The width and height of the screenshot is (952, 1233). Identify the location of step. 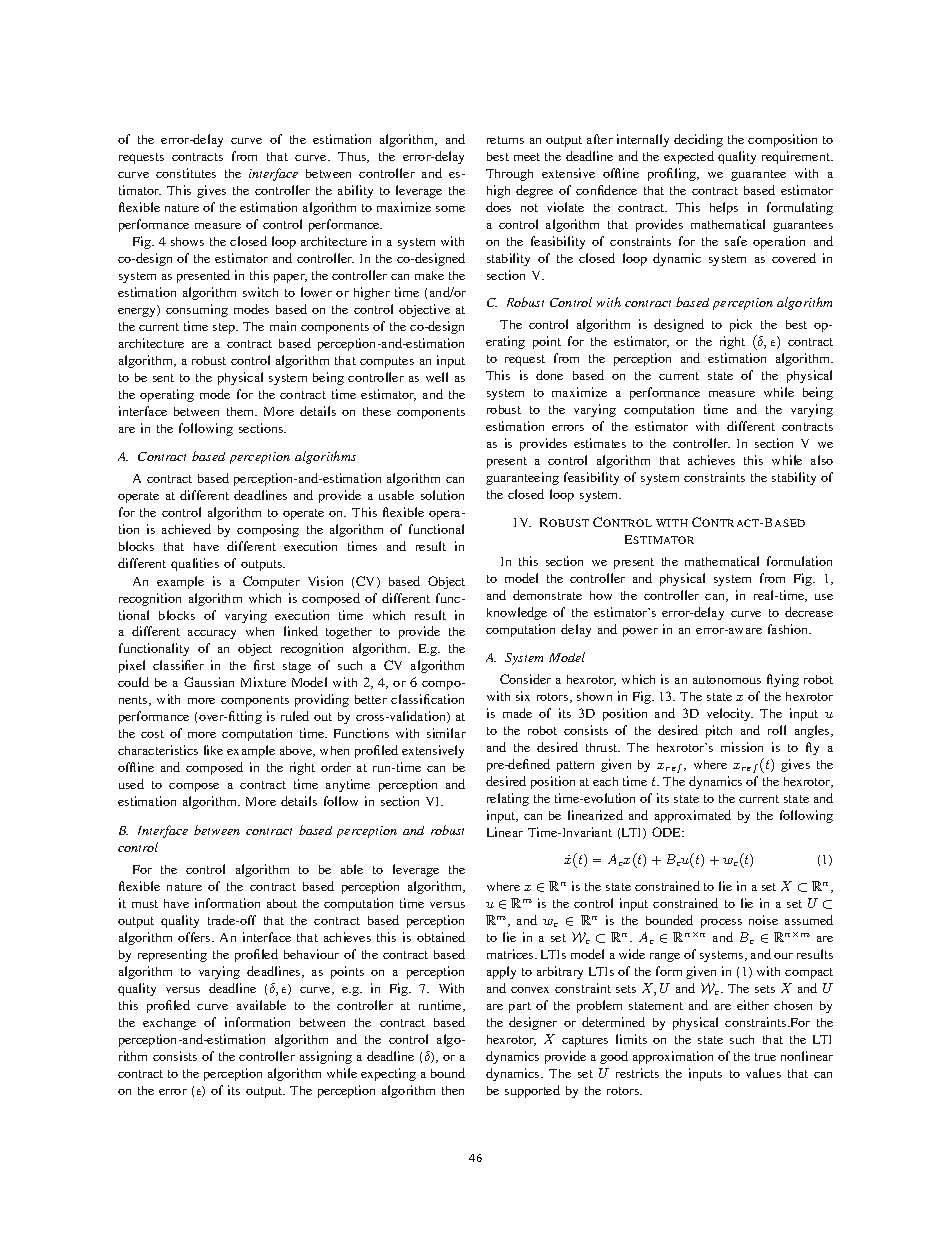
(225, 328).
